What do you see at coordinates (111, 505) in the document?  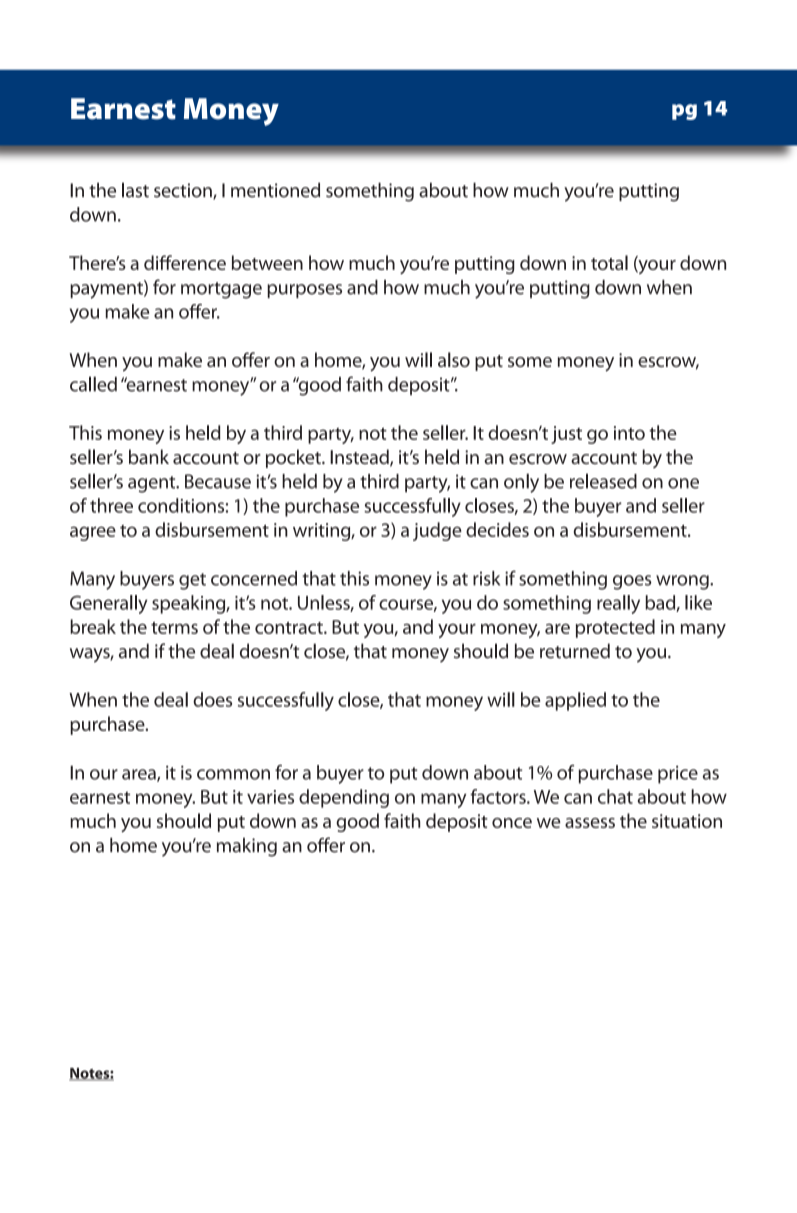 I see `three` at bounding box center [111, 505].
